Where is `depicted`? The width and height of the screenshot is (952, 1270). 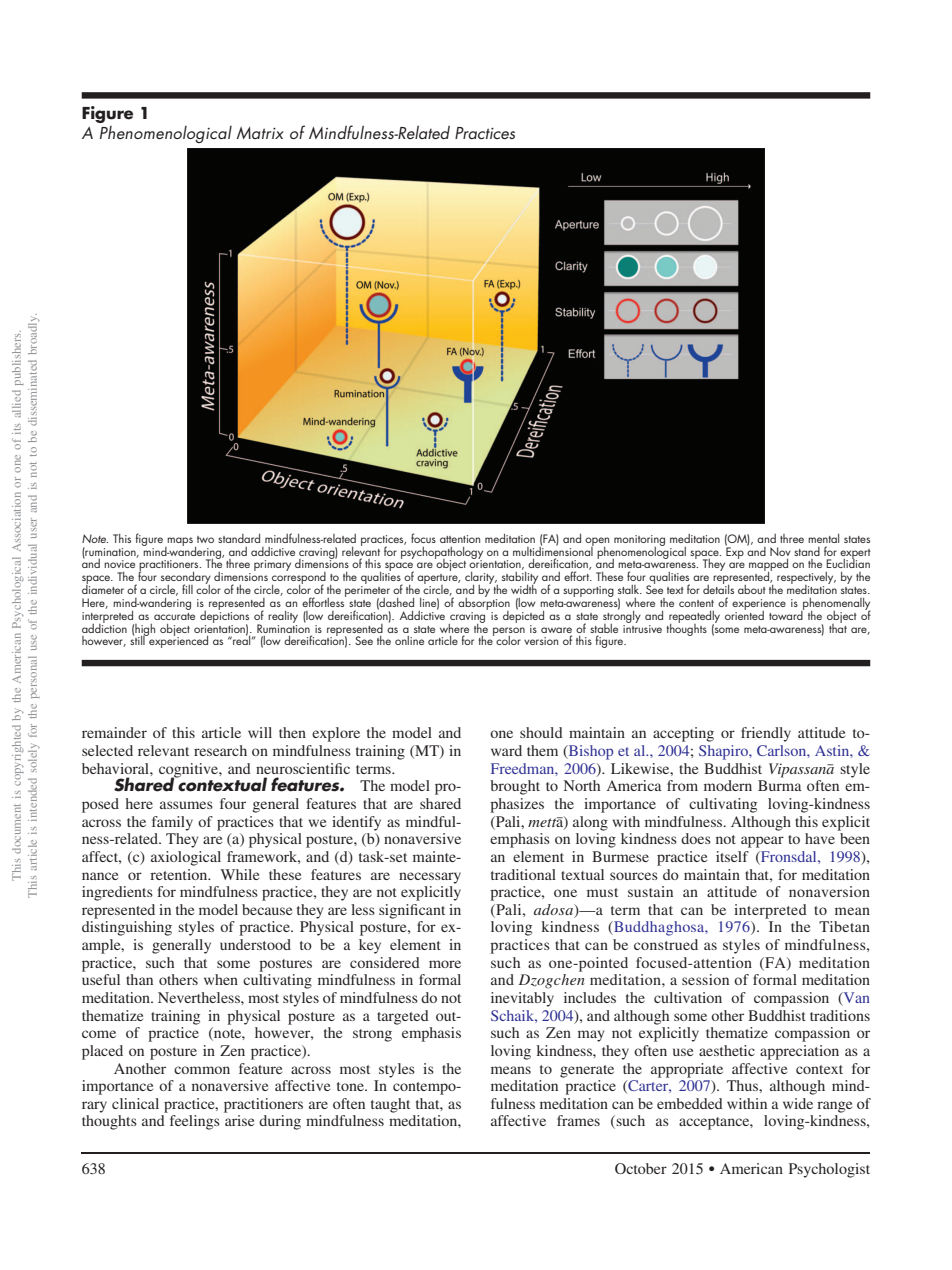
depicted is located at coordinates (523, 615).
